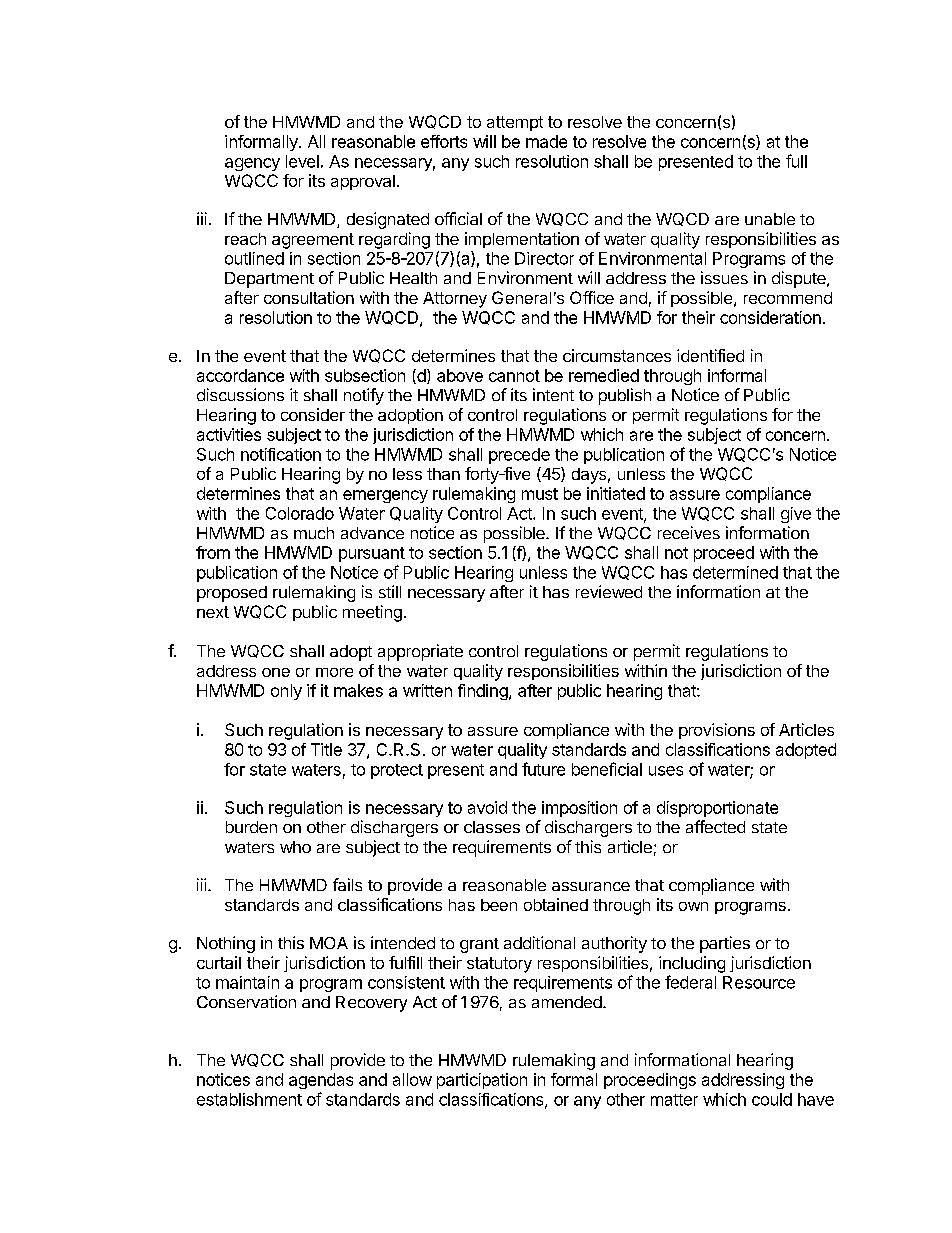 The image size is (952, 1233). Describe the element at coordinates (302, 161) in the page. I see `level` at that location.
